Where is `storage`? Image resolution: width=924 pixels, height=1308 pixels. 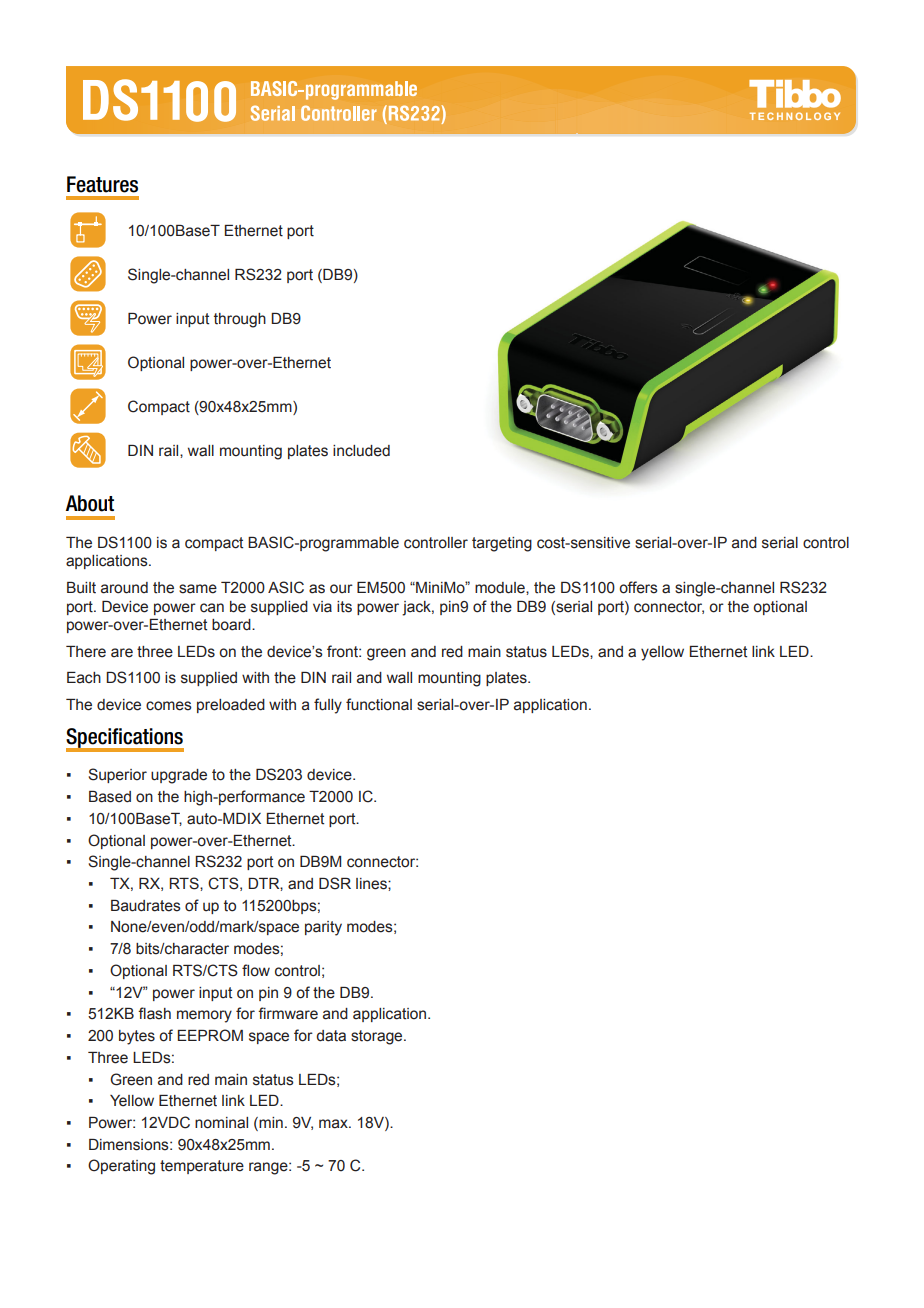 storage is located at coordinates (378, 1037).
